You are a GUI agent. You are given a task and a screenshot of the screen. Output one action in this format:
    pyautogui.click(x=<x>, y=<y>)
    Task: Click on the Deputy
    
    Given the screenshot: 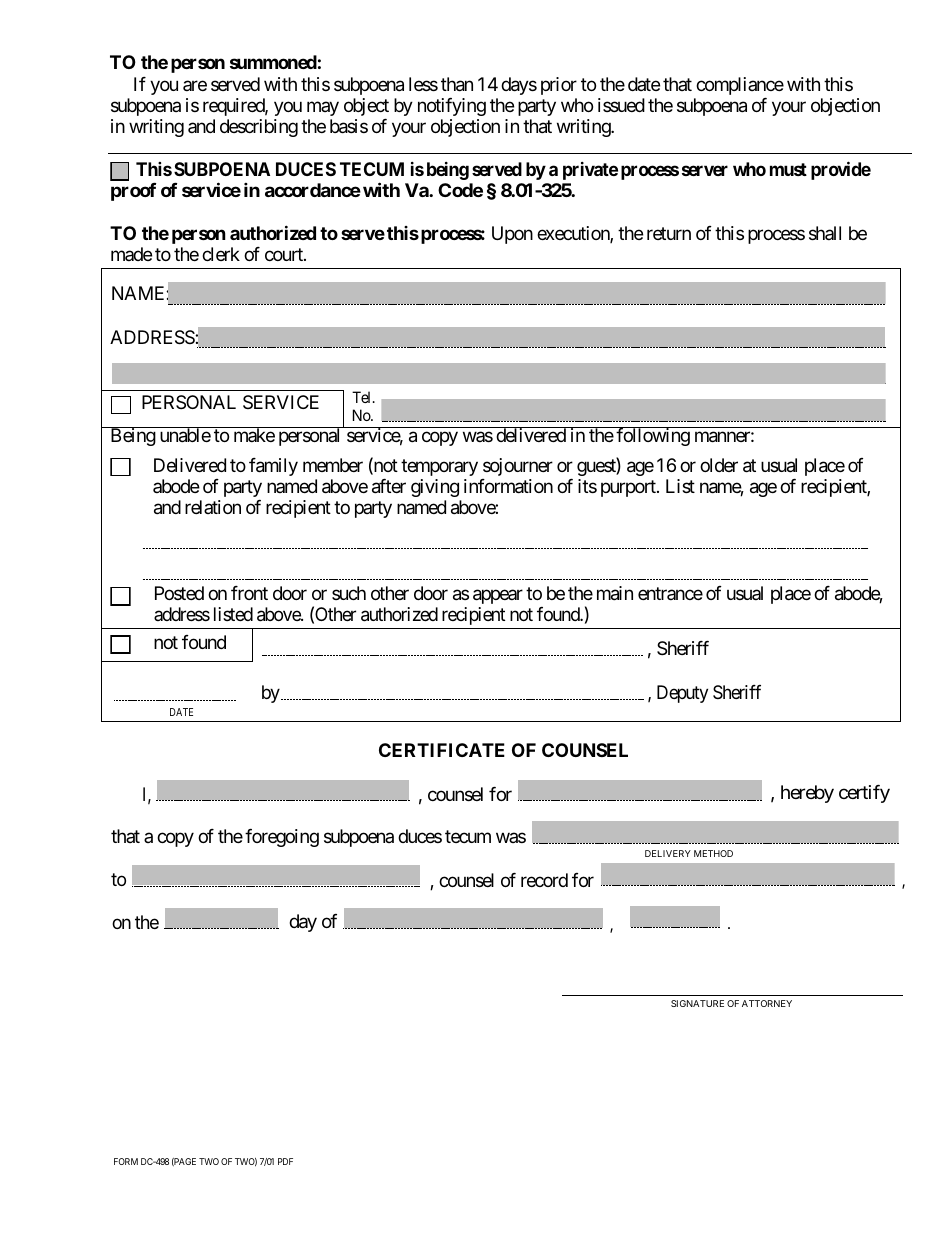 What is the action you would take?
    pyautogui.click(x=682, y=694)
